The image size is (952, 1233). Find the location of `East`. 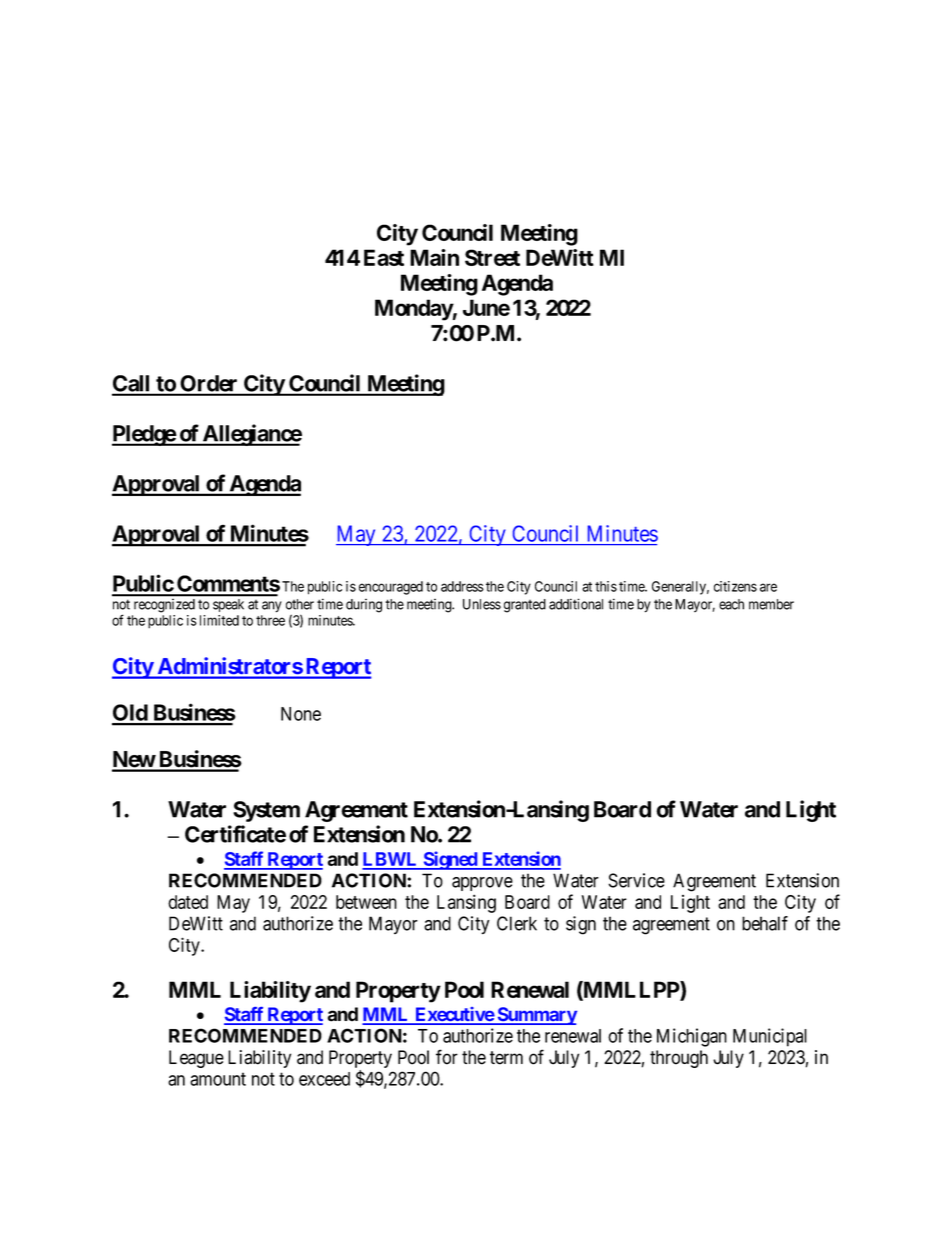

East is located at coordinates (384, 257).
